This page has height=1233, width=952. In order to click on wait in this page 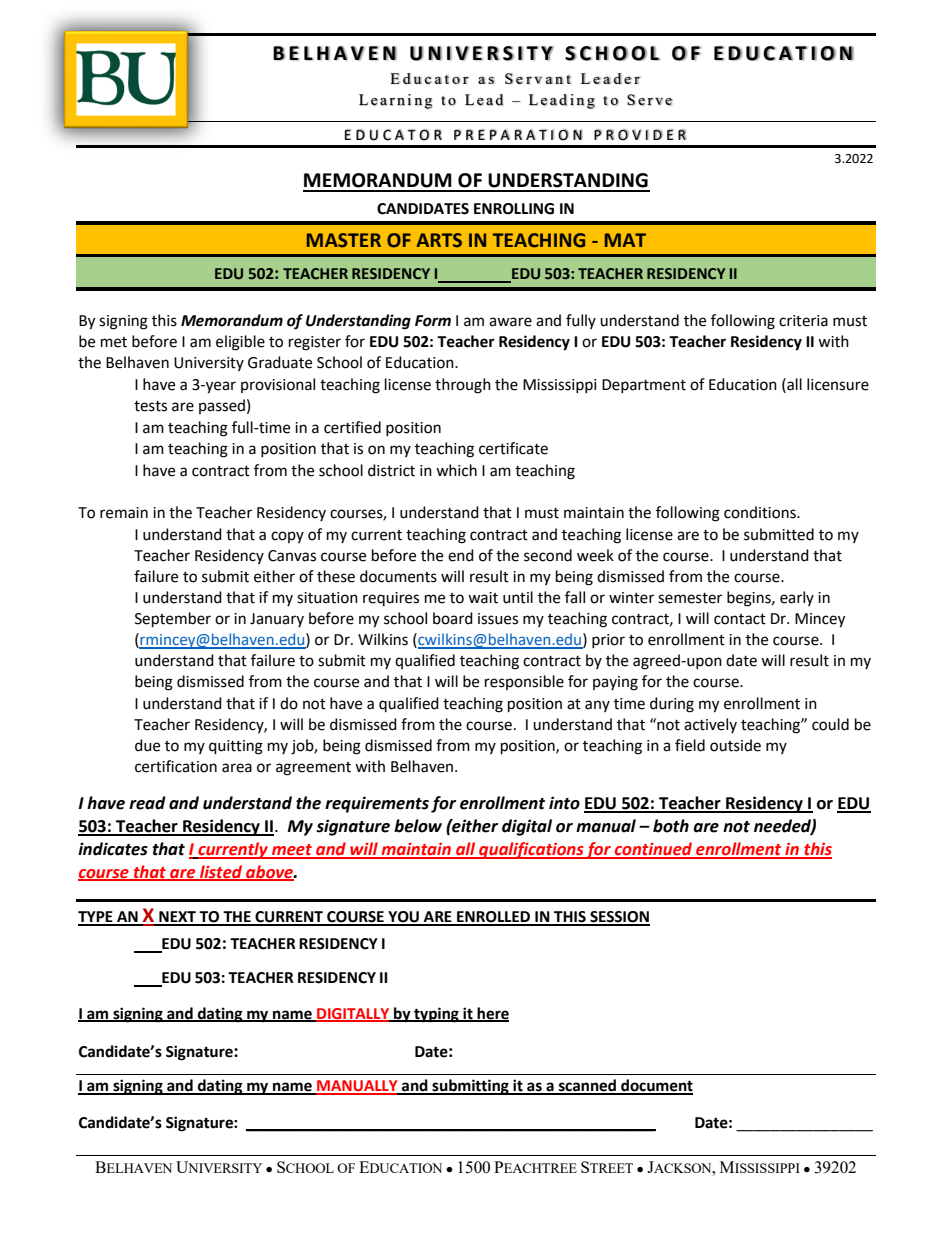, I will do `click(483, 598)`.
